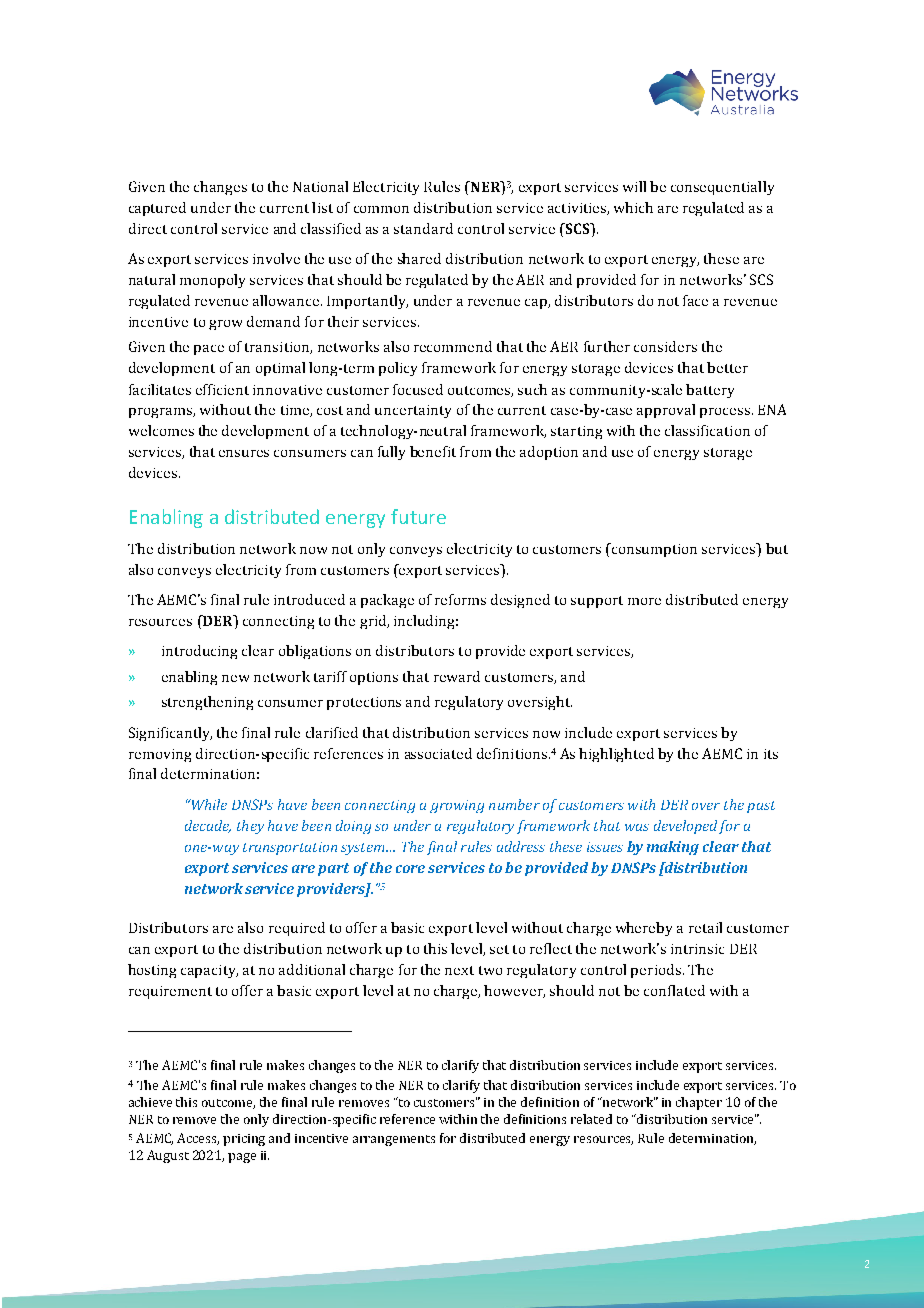 This screenshot has width=924, height=1308. I want to click on consequentially, so click(722, 188).
